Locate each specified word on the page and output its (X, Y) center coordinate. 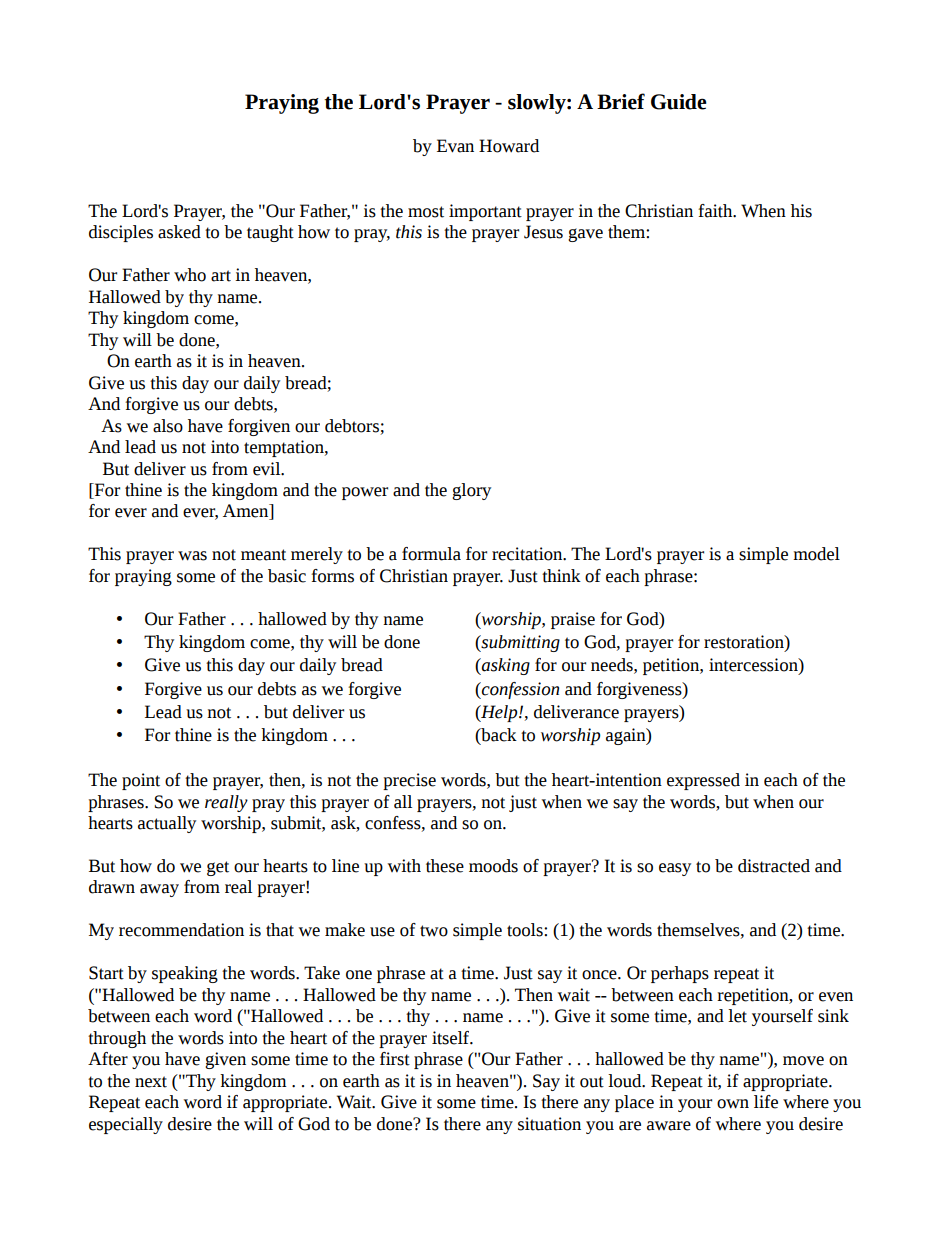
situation (549, 1124)
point (141, 781)
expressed (703, 781)
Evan (455, 146)
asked (179, 232)
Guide (679, 102)
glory (471, 491)
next (151, 1082)
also (168, 426)
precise (409, 781)
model (816, 554)
